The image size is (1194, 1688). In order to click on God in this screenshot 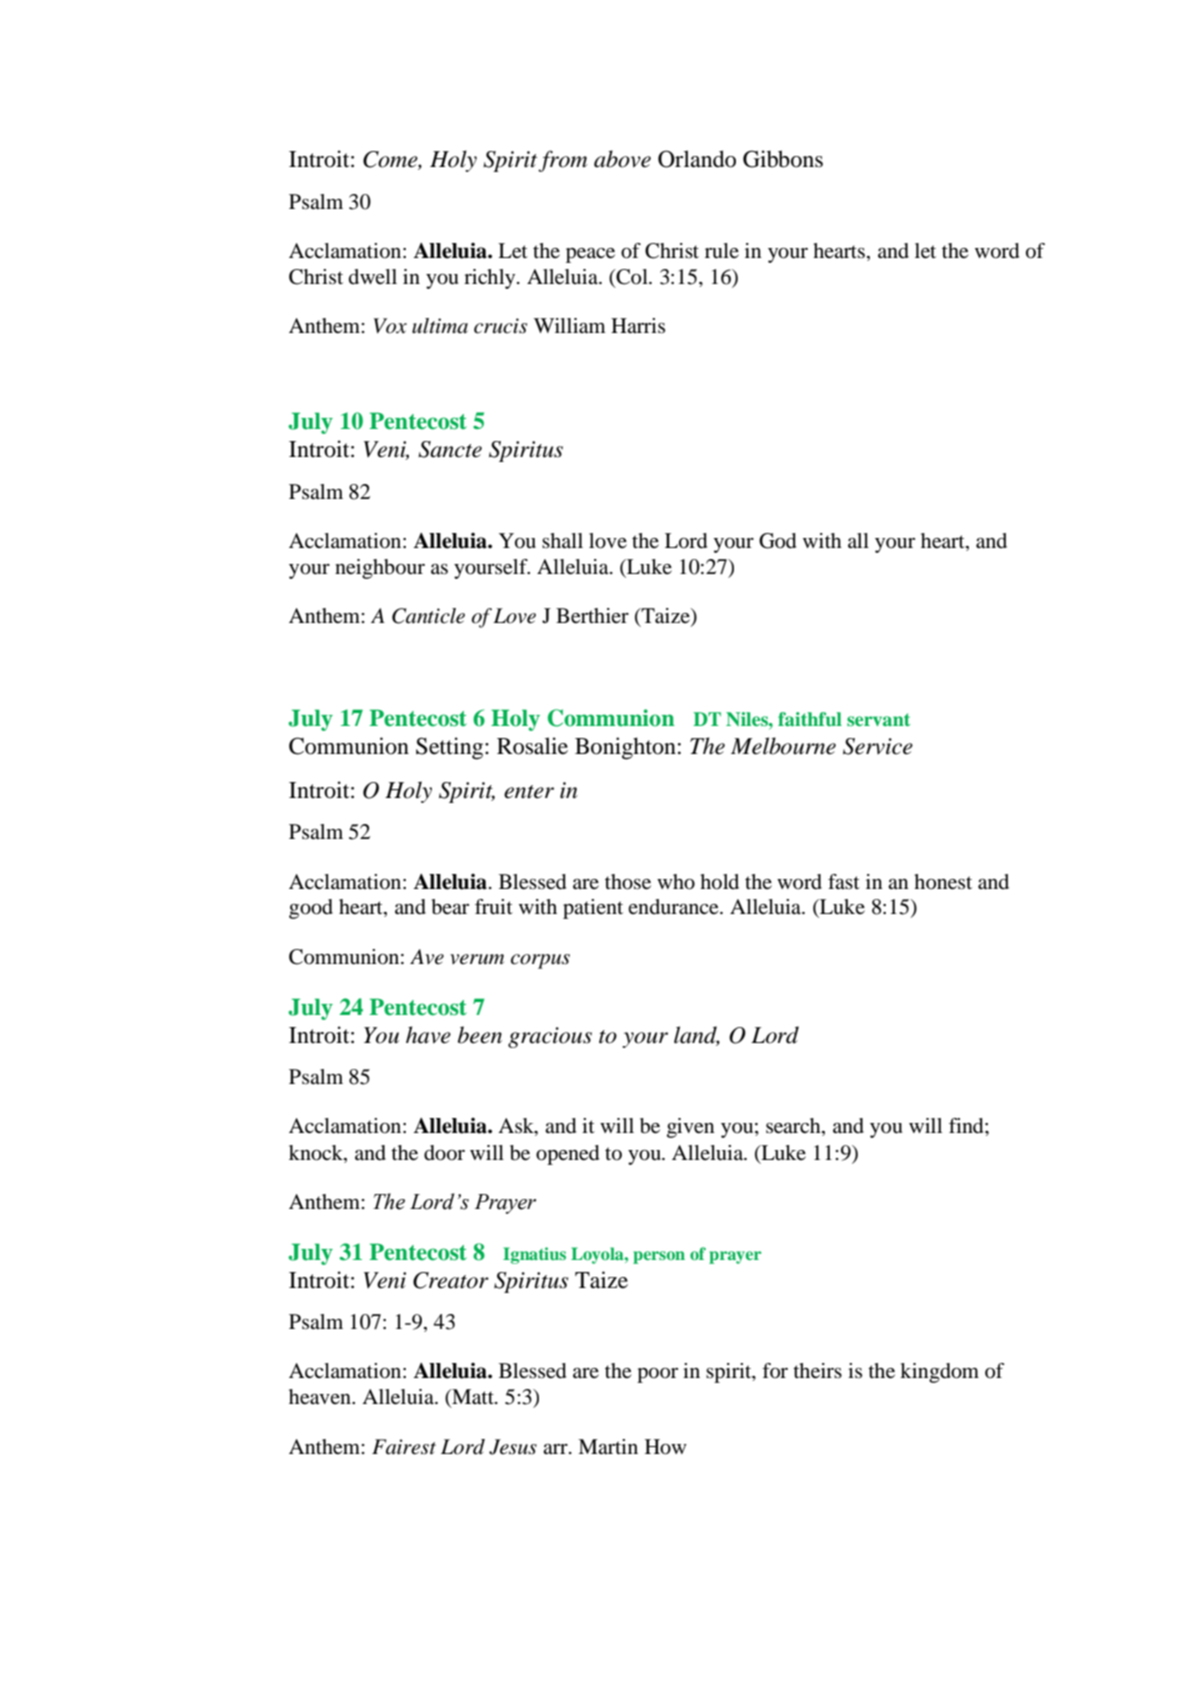, I will do `click(777, 541)`.
